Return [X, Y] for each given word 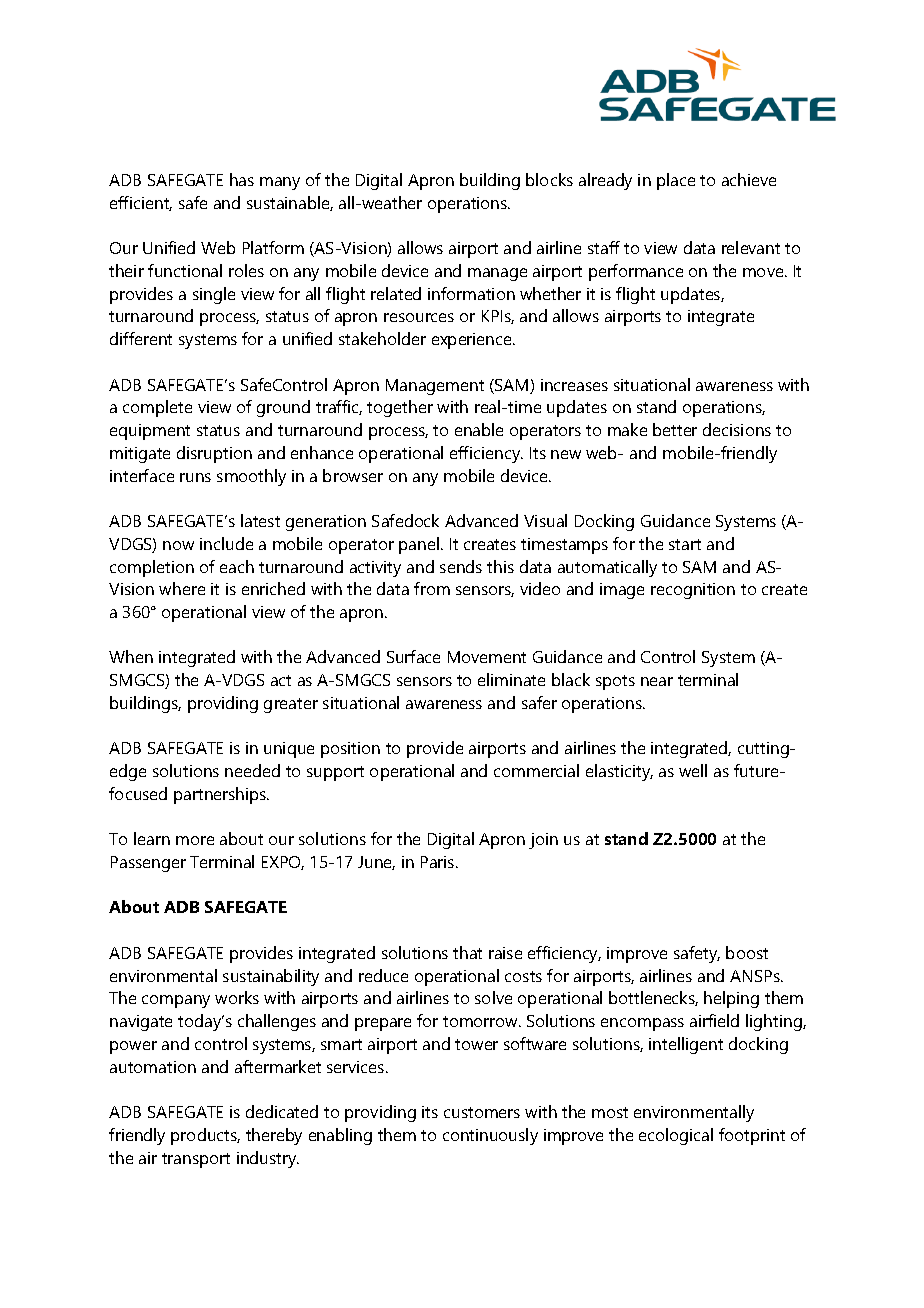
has [242, 179]
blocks [549, 179]
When [131, 656]
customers [482, 1112]
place [676, 181]
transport [196, 1160]
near [657, 681]
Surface [413, 656]
